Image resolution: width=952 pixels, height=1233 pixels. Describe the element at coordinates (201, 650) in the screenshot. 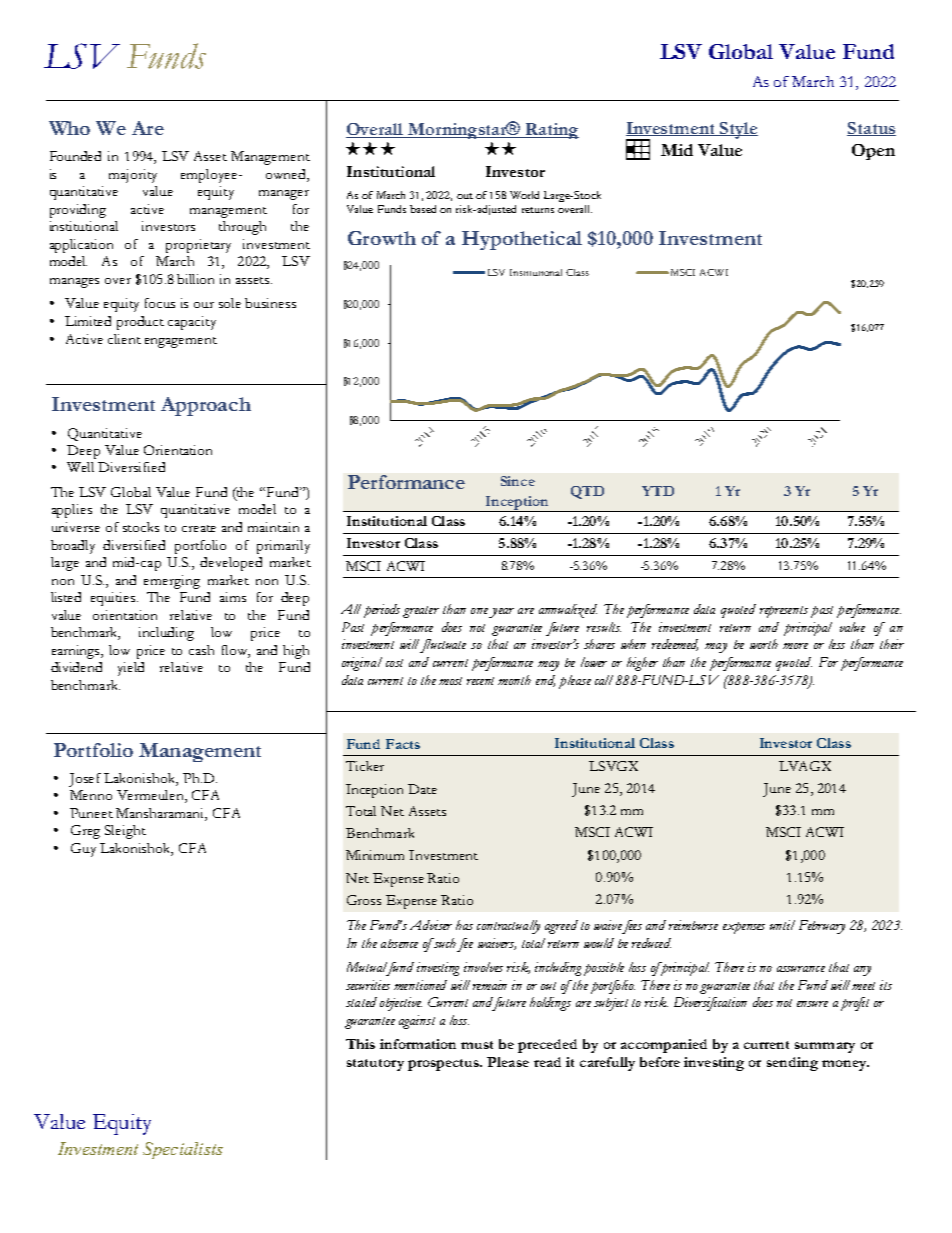

I see `cash` at that location.
